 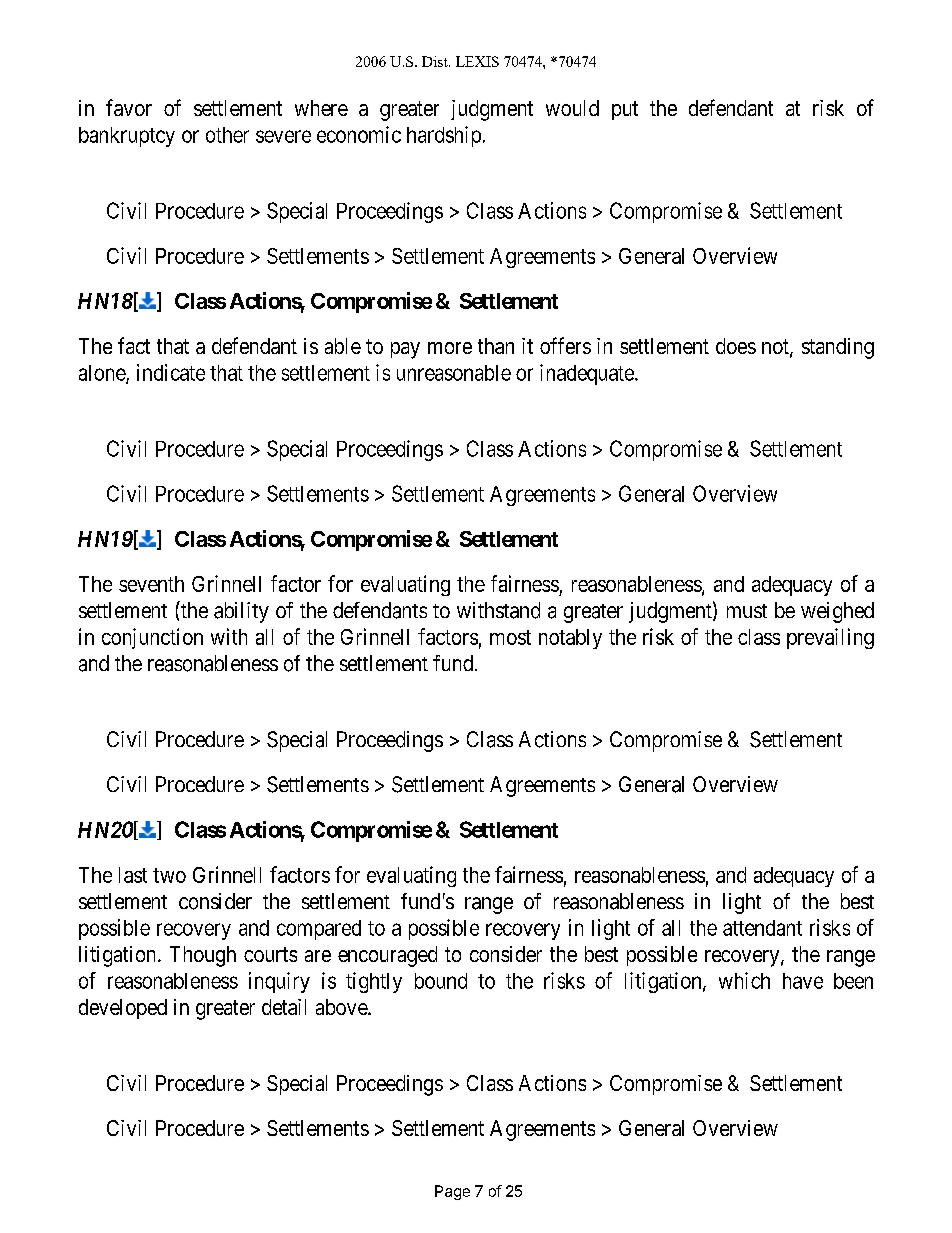 I want to click on Page, so click(x=452, y=1192).
